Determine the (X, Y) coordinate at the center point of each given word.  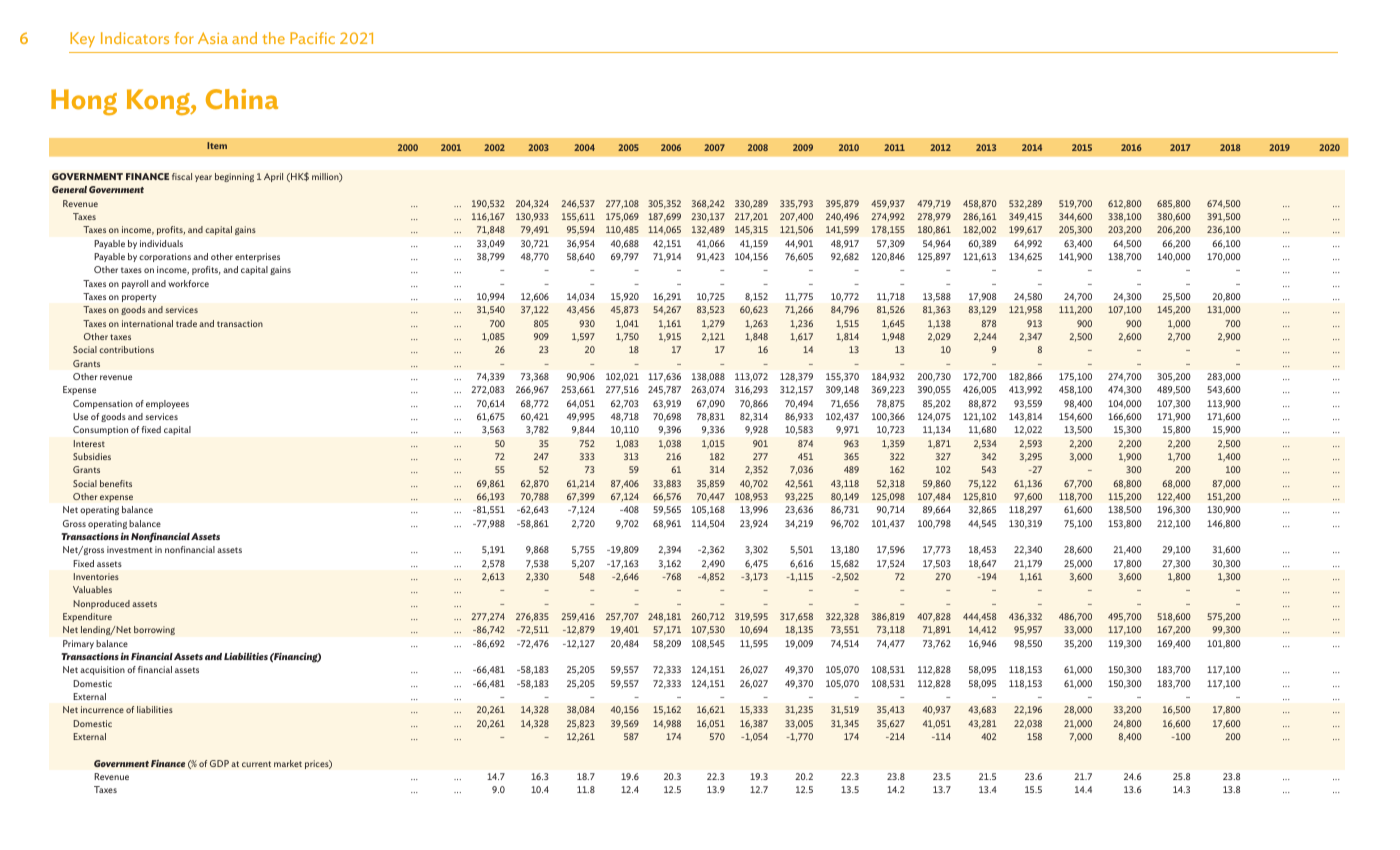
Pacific (312, 38)
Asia (213, 38)
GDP (219, 763)
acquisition (102, 670)
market (288, 763)
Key (82, 40)
